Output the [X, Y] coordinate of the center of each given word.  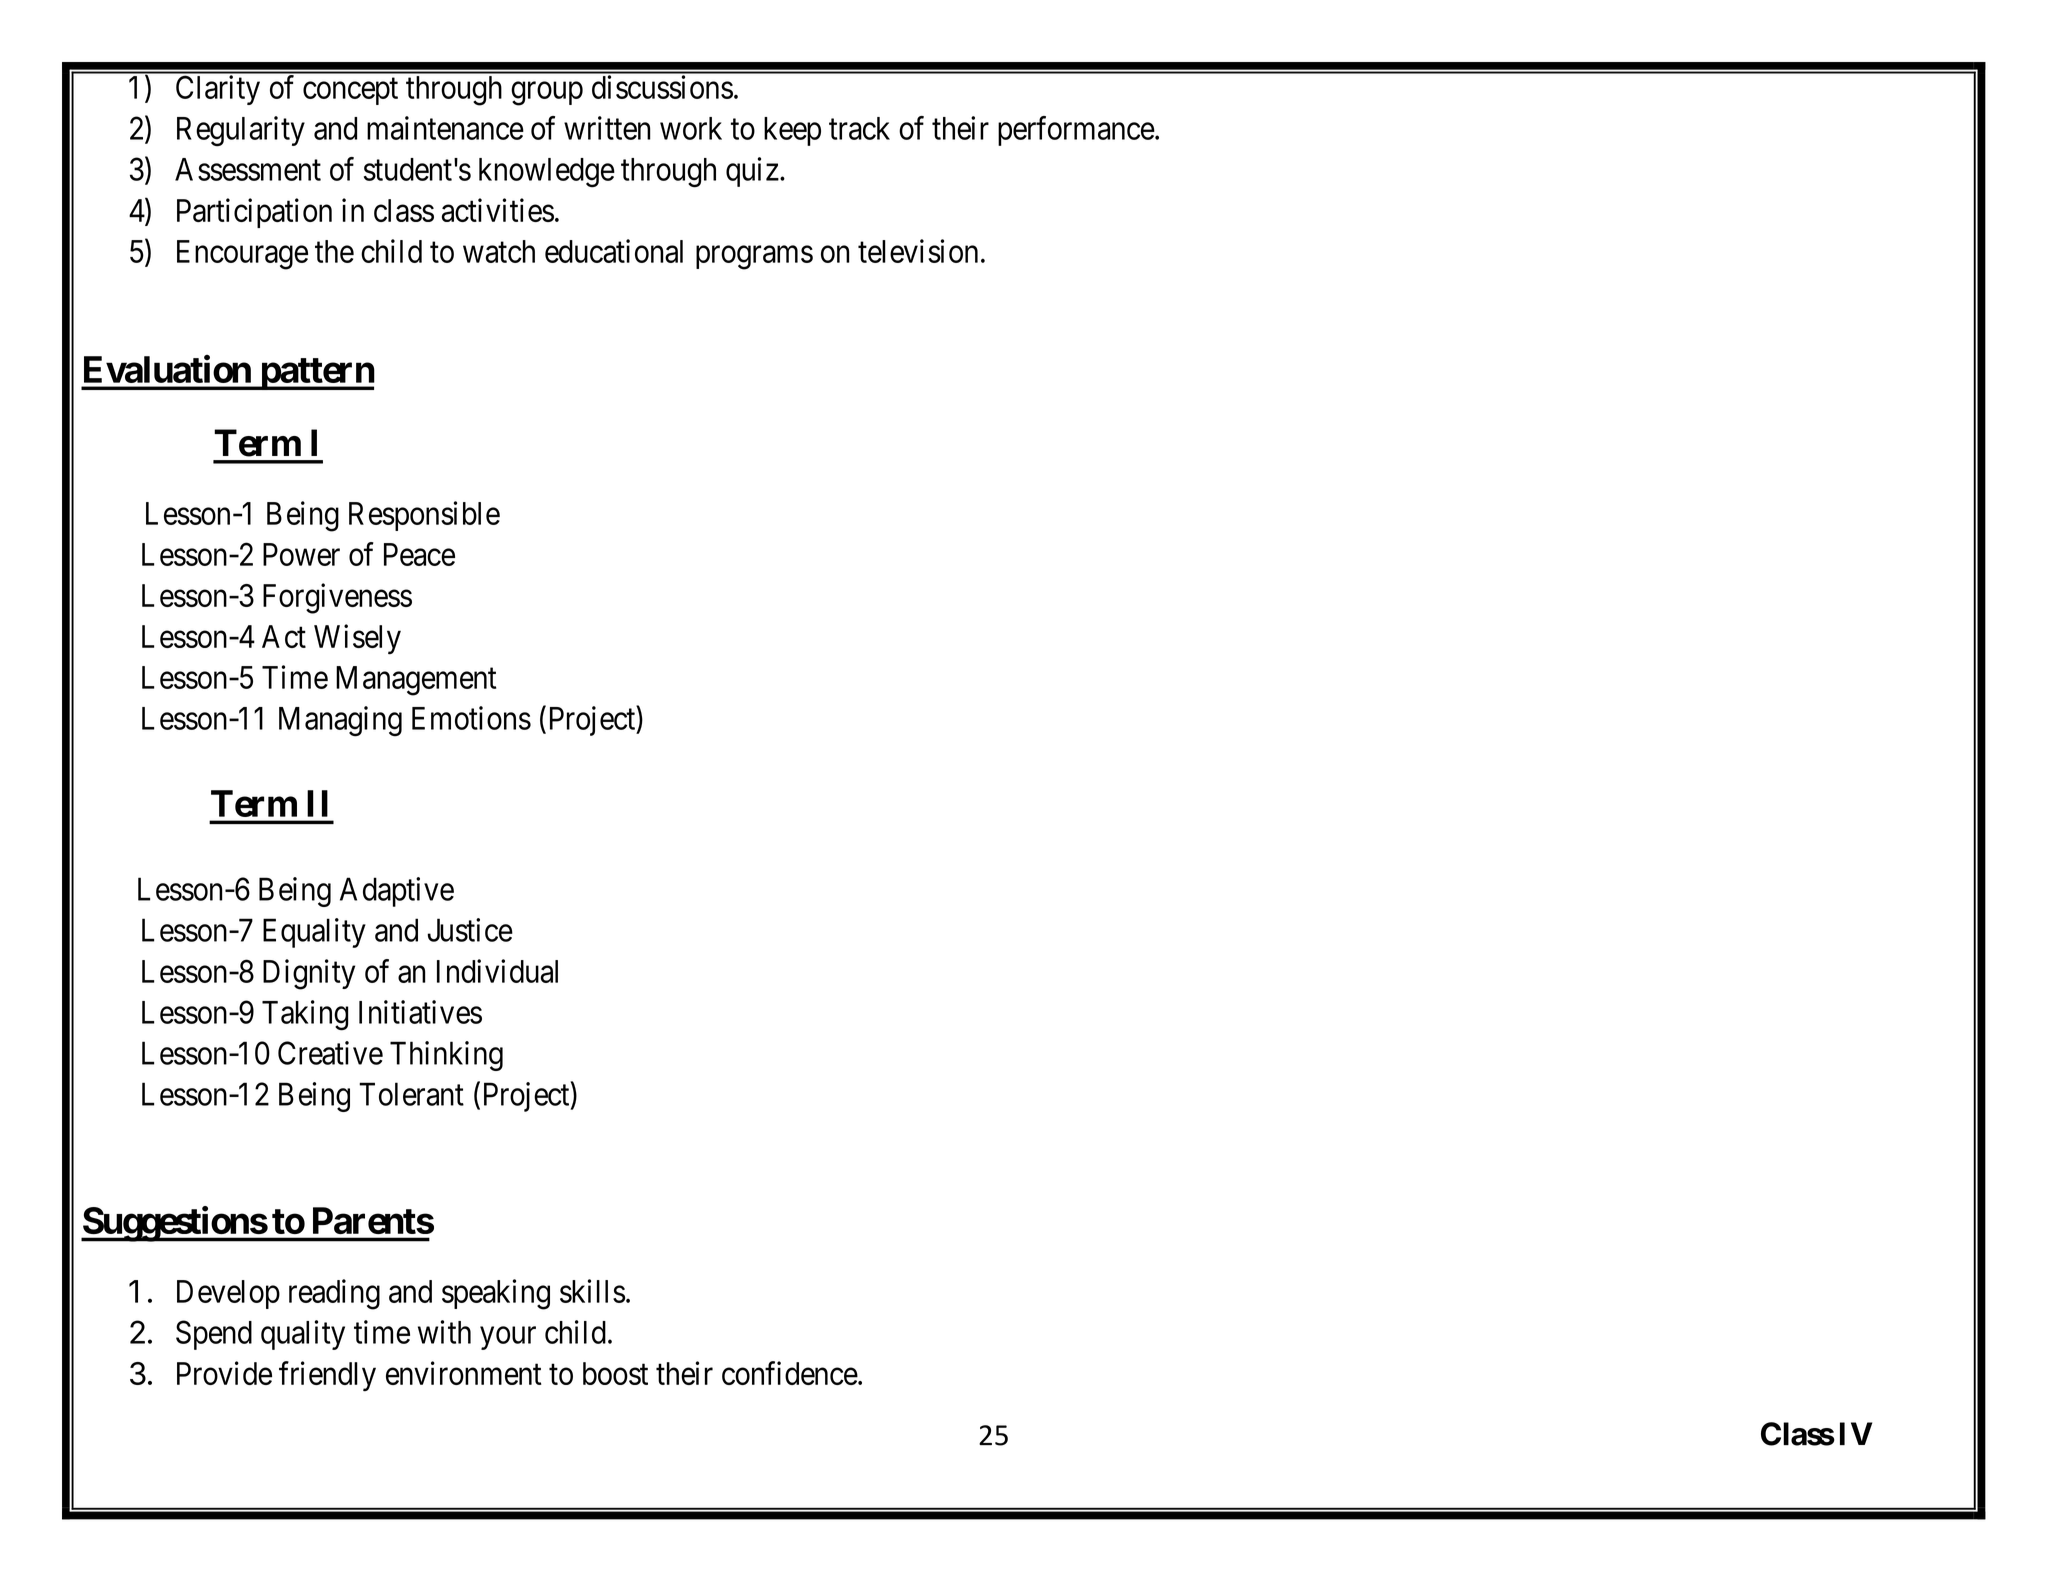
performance [1076, 131]
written [607, 128]
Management [416, 681]
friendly [327, 1376]
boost [615, 1373]
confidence [790, 1373]
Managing [340, 721]
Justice [470, 930]
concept [350, 91]
